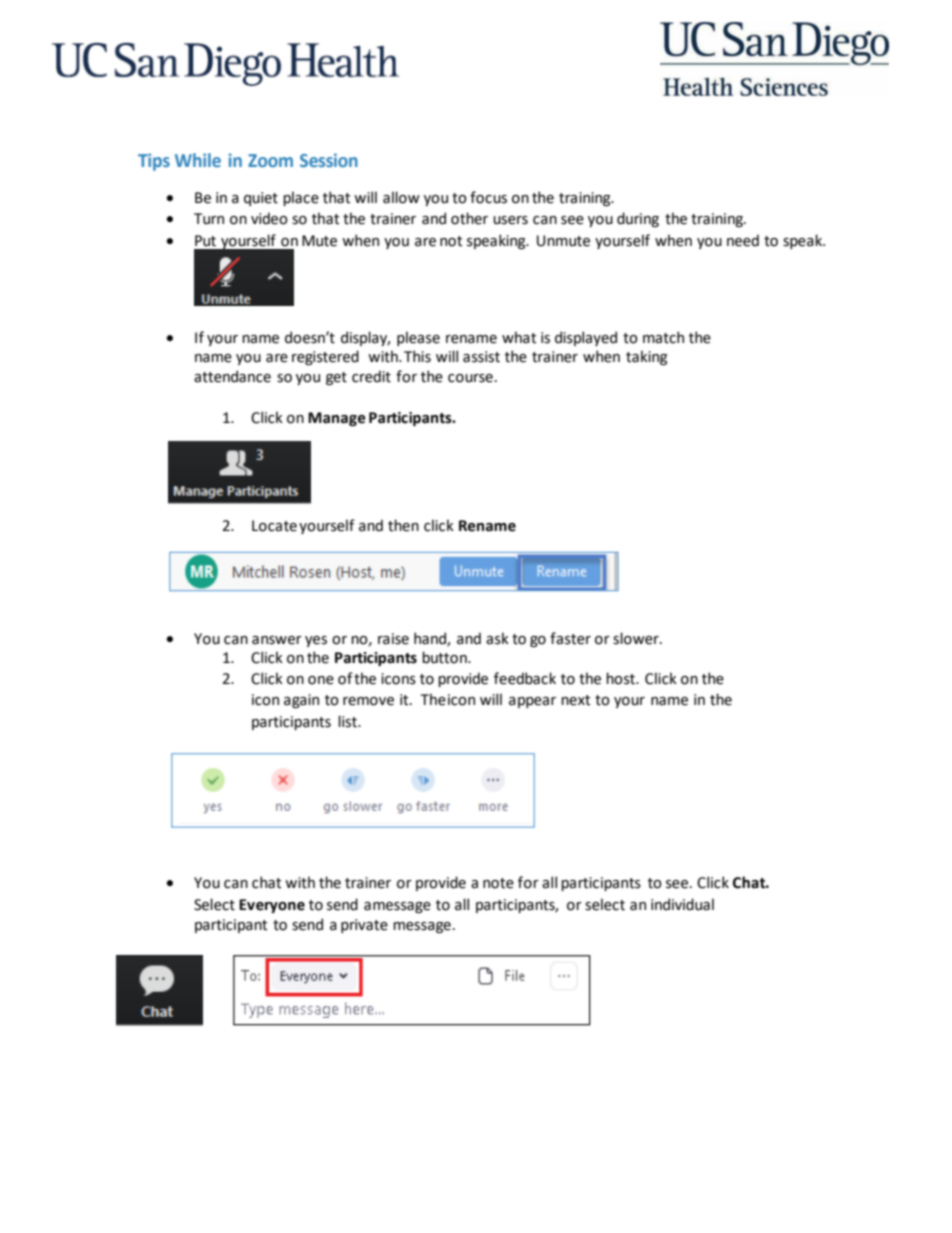 This document has height=1233, width=952. I want to click on during, so click(638, 219).
